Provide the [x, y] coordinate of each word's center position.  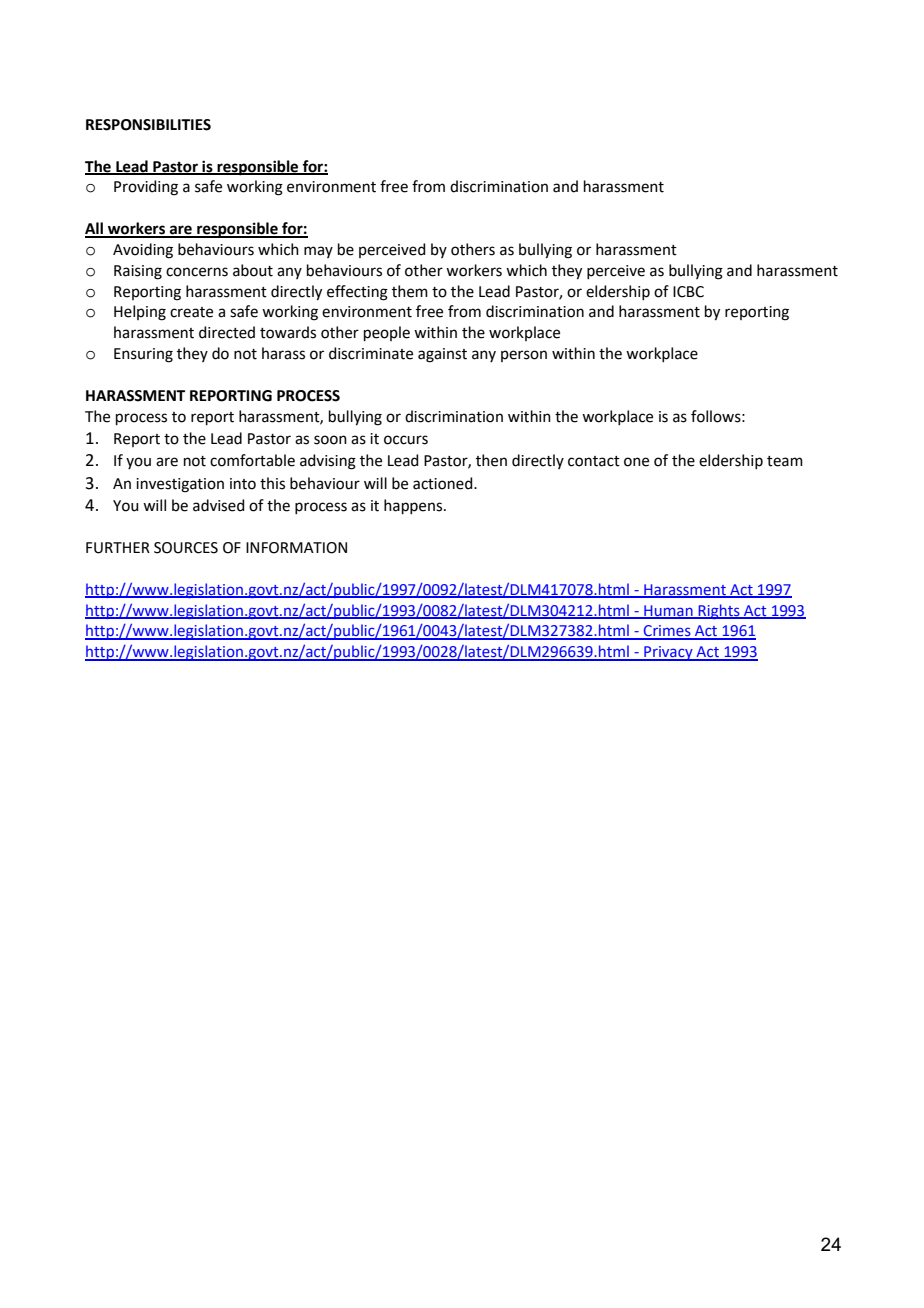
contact [594, 461]
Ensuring [143, 355]
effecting [357, 293]
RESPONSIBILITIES [148, 125]
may [318, 252]
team [785, 461]
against [442, 355]
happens [414, 506]
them [410, 291]
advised [219, 505]
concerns [197, 272]
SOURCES [186, 548]
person [524, 356]
